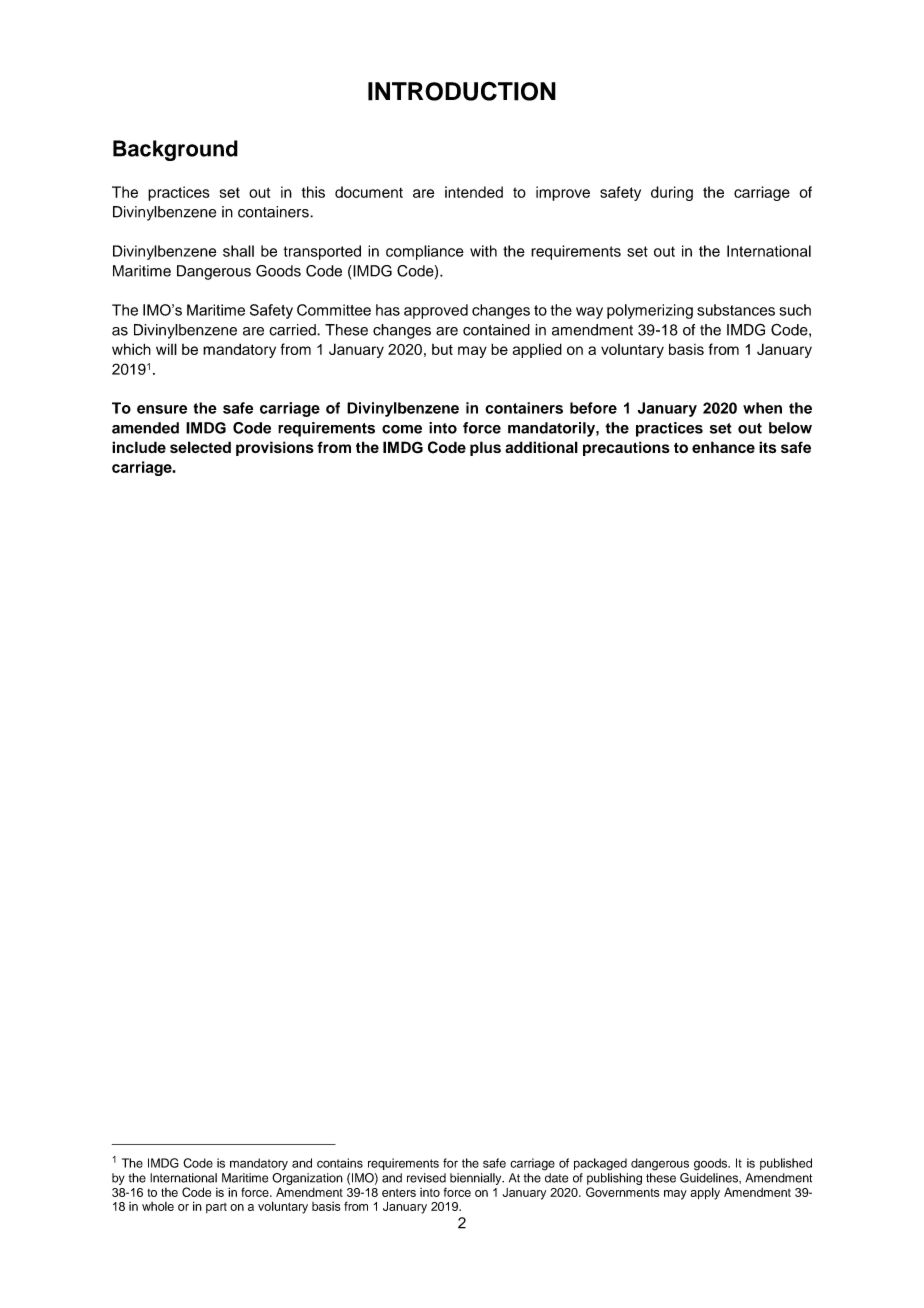  What do you see at coordinates (166, 349) in the screenshot?
I see `will` at bounding box center [166, 349].
